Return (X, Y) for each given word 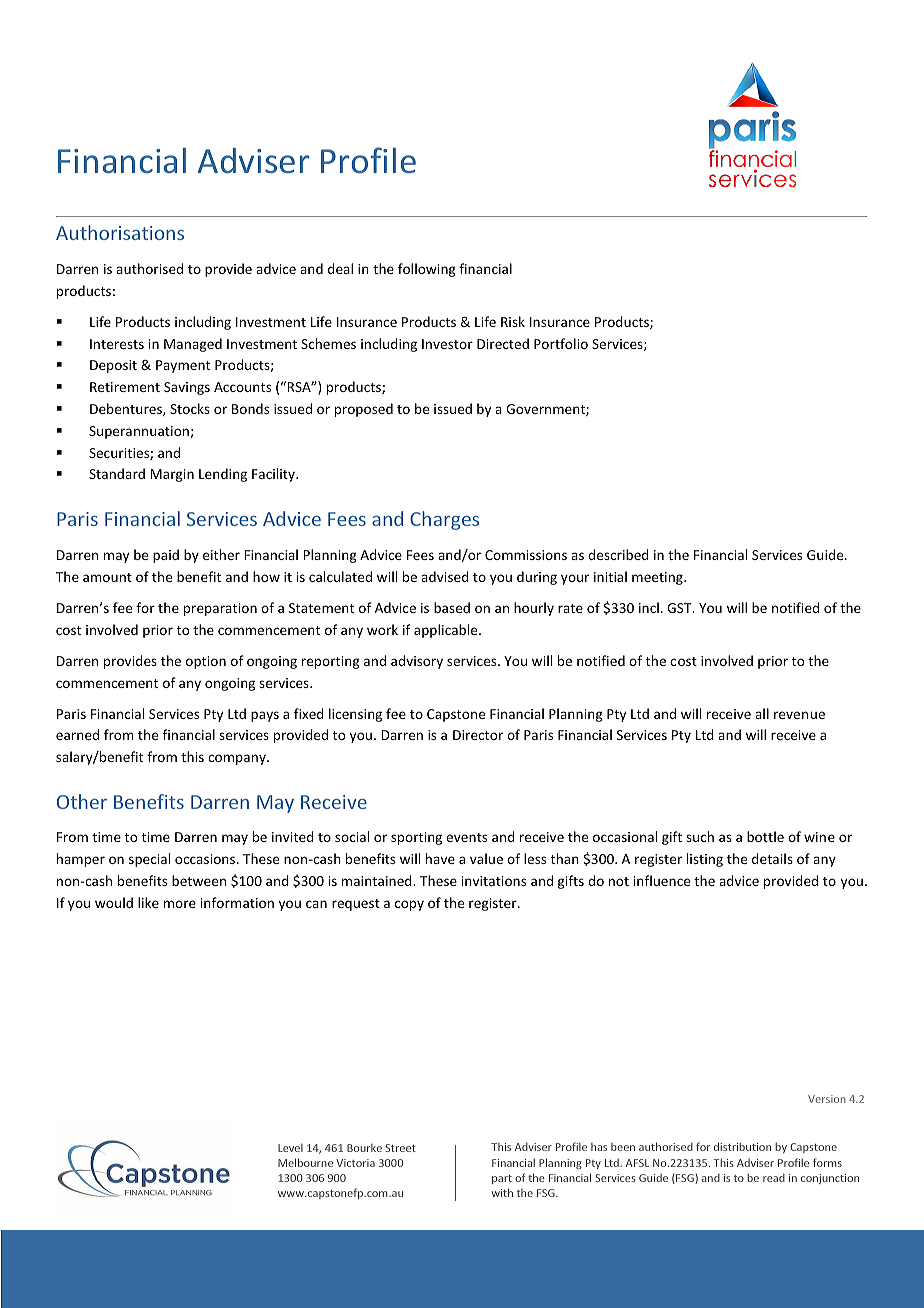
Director (478, 735)
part (502, 1179)
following (427, 270)
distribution (742, 1146)
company (238, 759)
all (762, 713)
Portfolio (561, 343)
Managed (193, 345)
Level (290, 1148)
